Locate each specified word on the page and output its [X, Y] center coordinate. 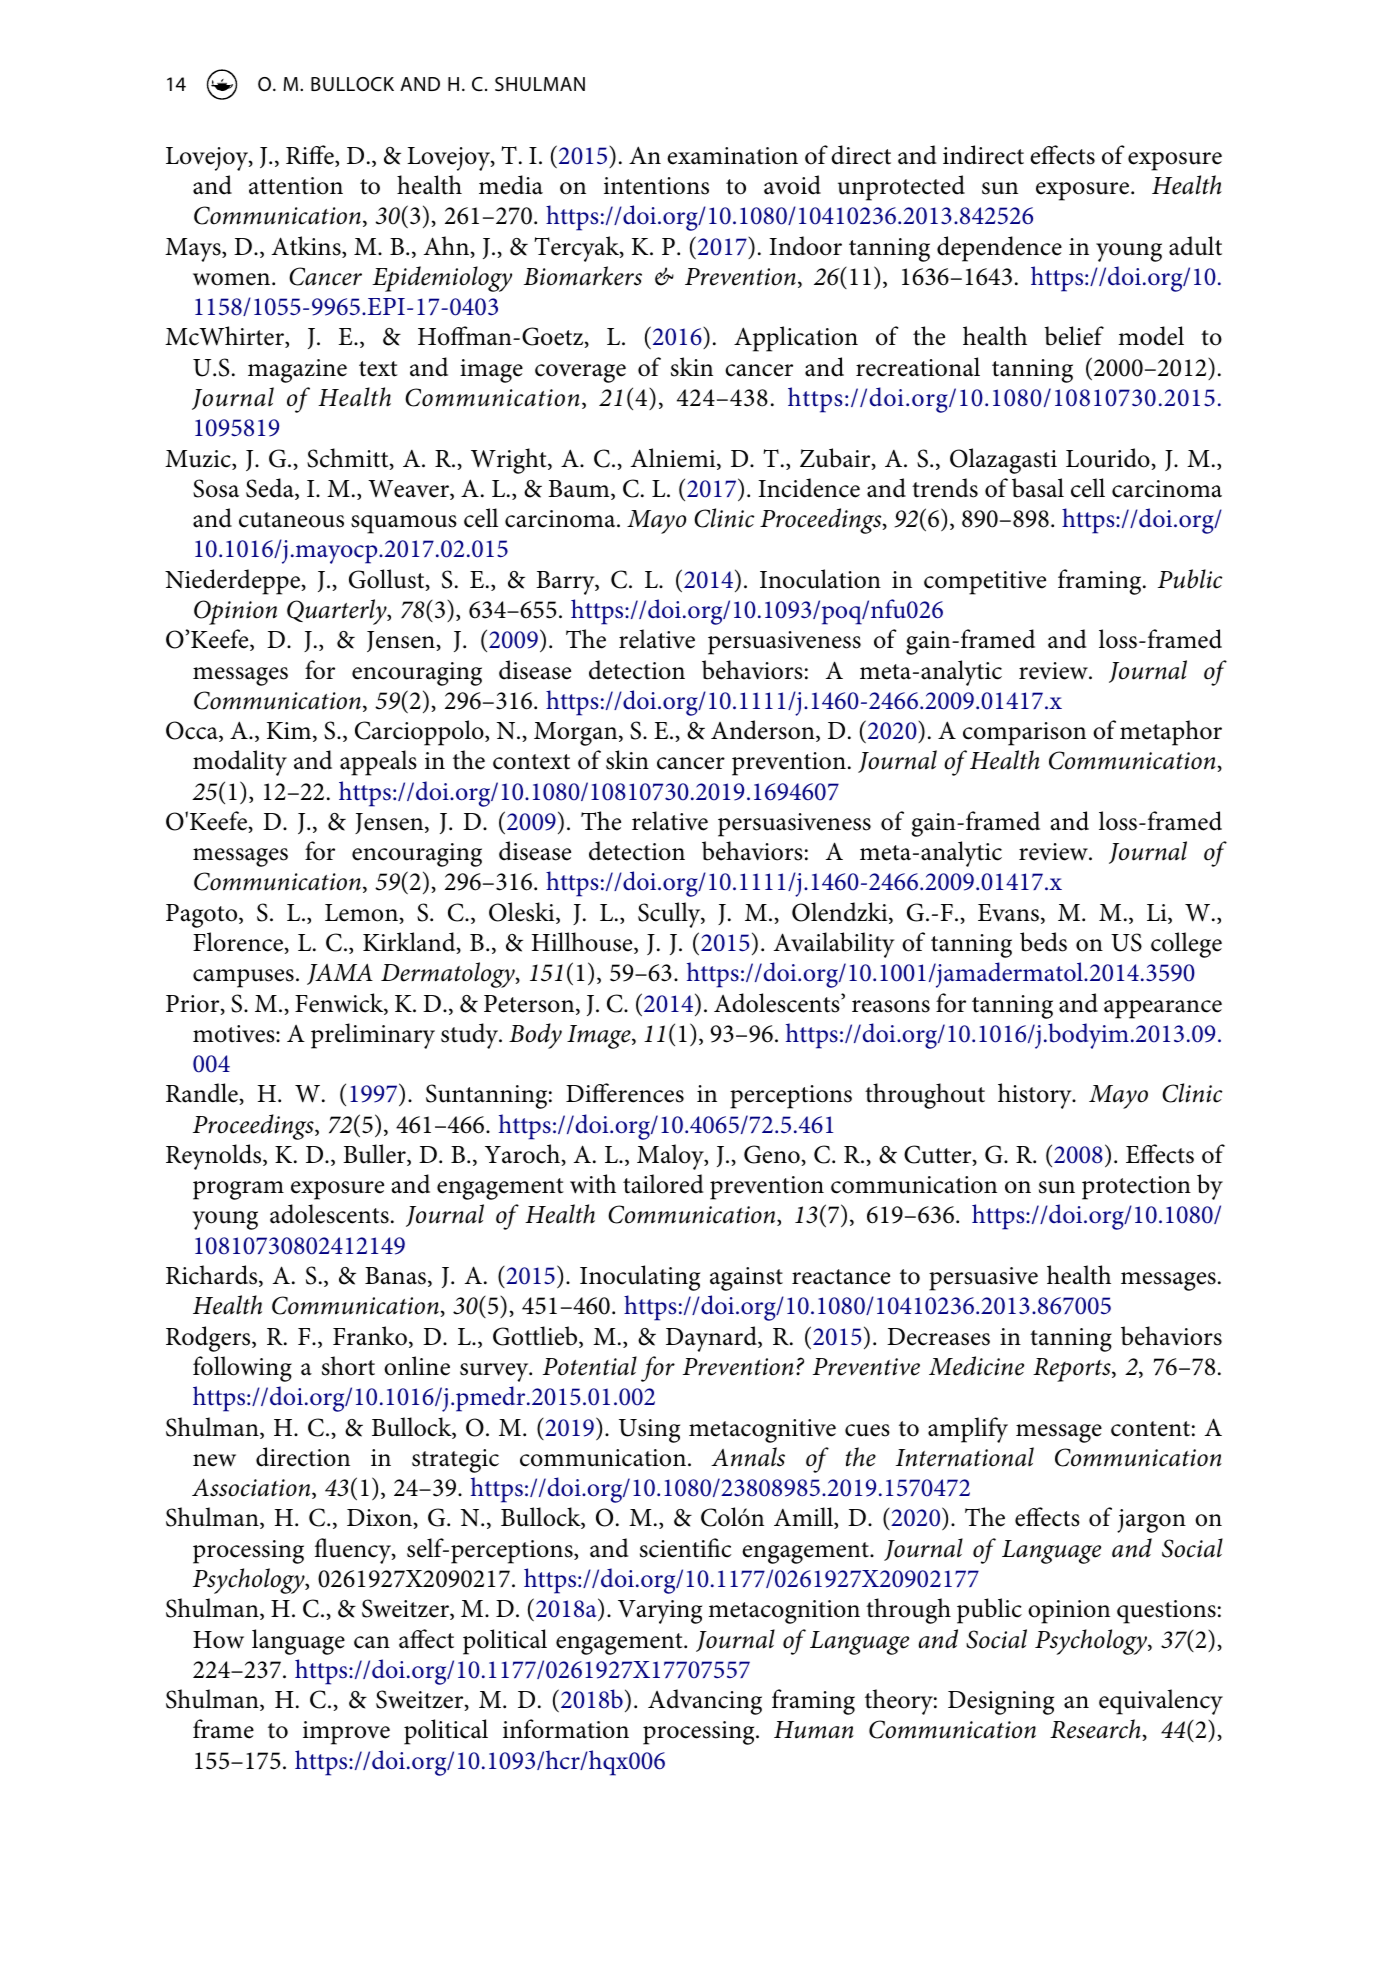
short [348, 1366]
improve [346, 1733]
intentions [656, 186]
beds [1043, 942]
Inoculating [640, 1278]
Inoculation [820, 579]
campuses [243, 978]
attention [296, 186]
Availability [834, 945]
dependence [999, 249]
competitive [985, 583]
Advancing [705, 1702]
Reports [1073, 1370]
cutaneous [291, 520]
